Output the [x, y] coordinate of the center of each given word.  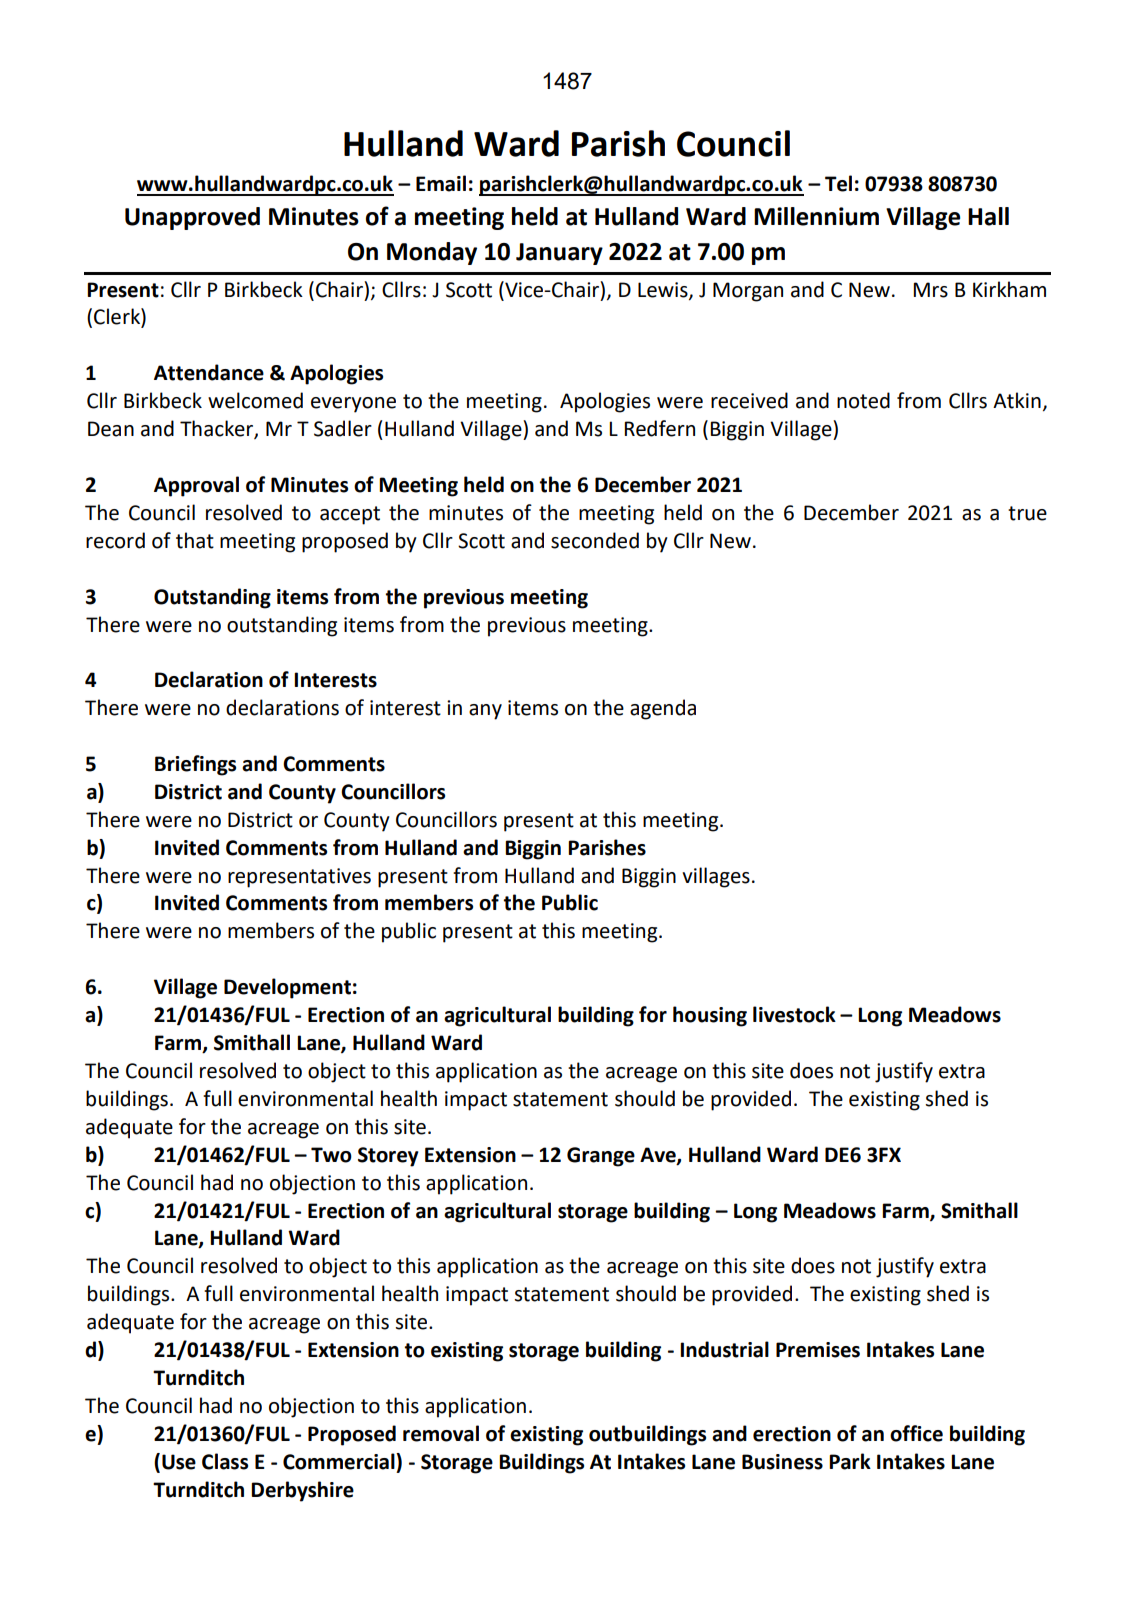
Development [287, 988]
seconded [595, 540]
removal [441, 1433]
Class [225, 1461]
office [916, 1433]
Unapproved [192, 218]
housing [710, 1016]
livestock [794, 1014]
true [1027, 513]
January [559, 254]
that [195, 540]
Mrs [930, 290]
